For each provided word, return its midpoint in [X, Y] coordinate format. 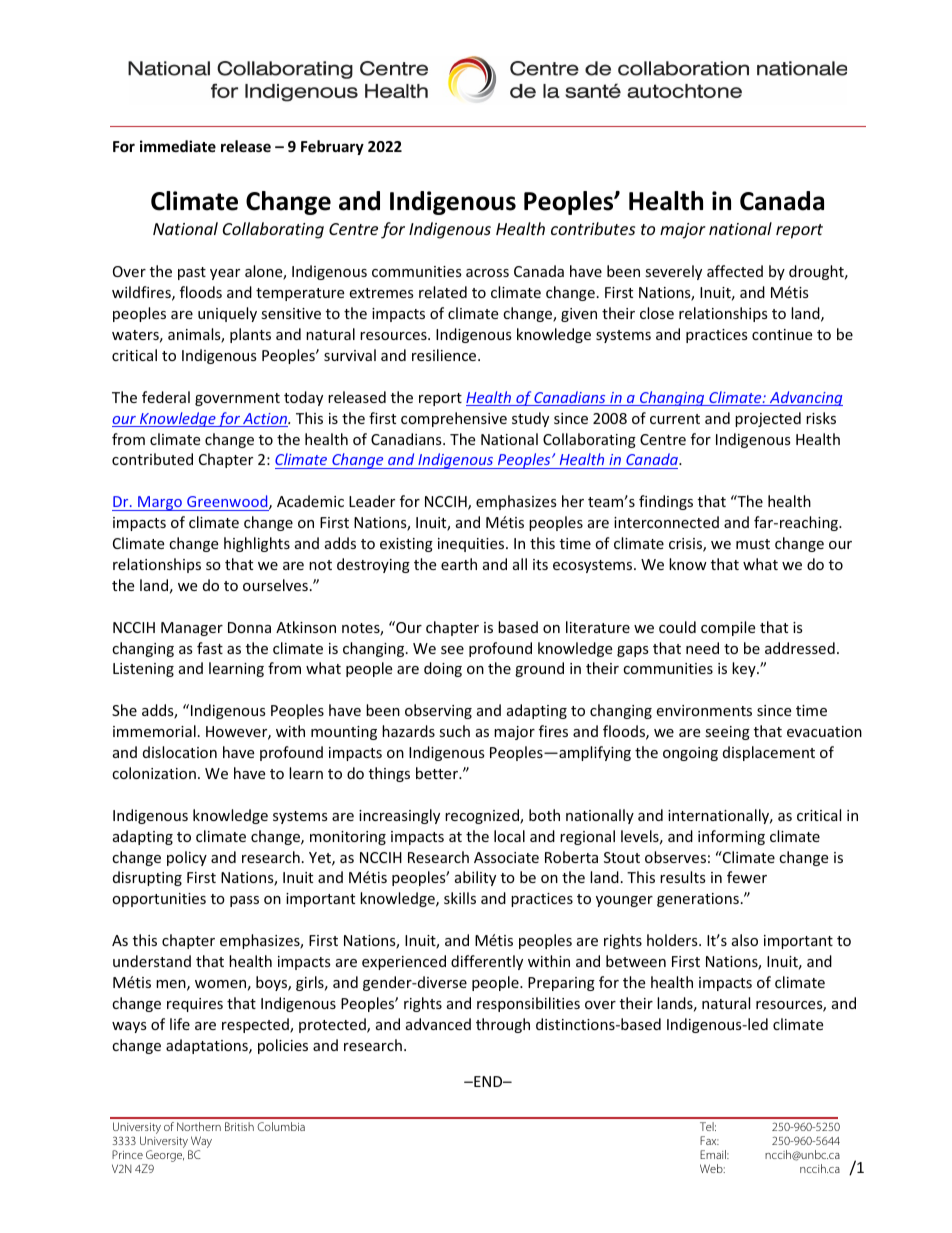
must [753, 544]
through [503, 1025]
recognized [483, 816]
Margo [160, 503]
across [487, 273]
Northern [199, 1126]
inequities [472, 545]
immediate [178, 146]
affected [735, 271]
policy [187, 858]
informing [731, 837]
